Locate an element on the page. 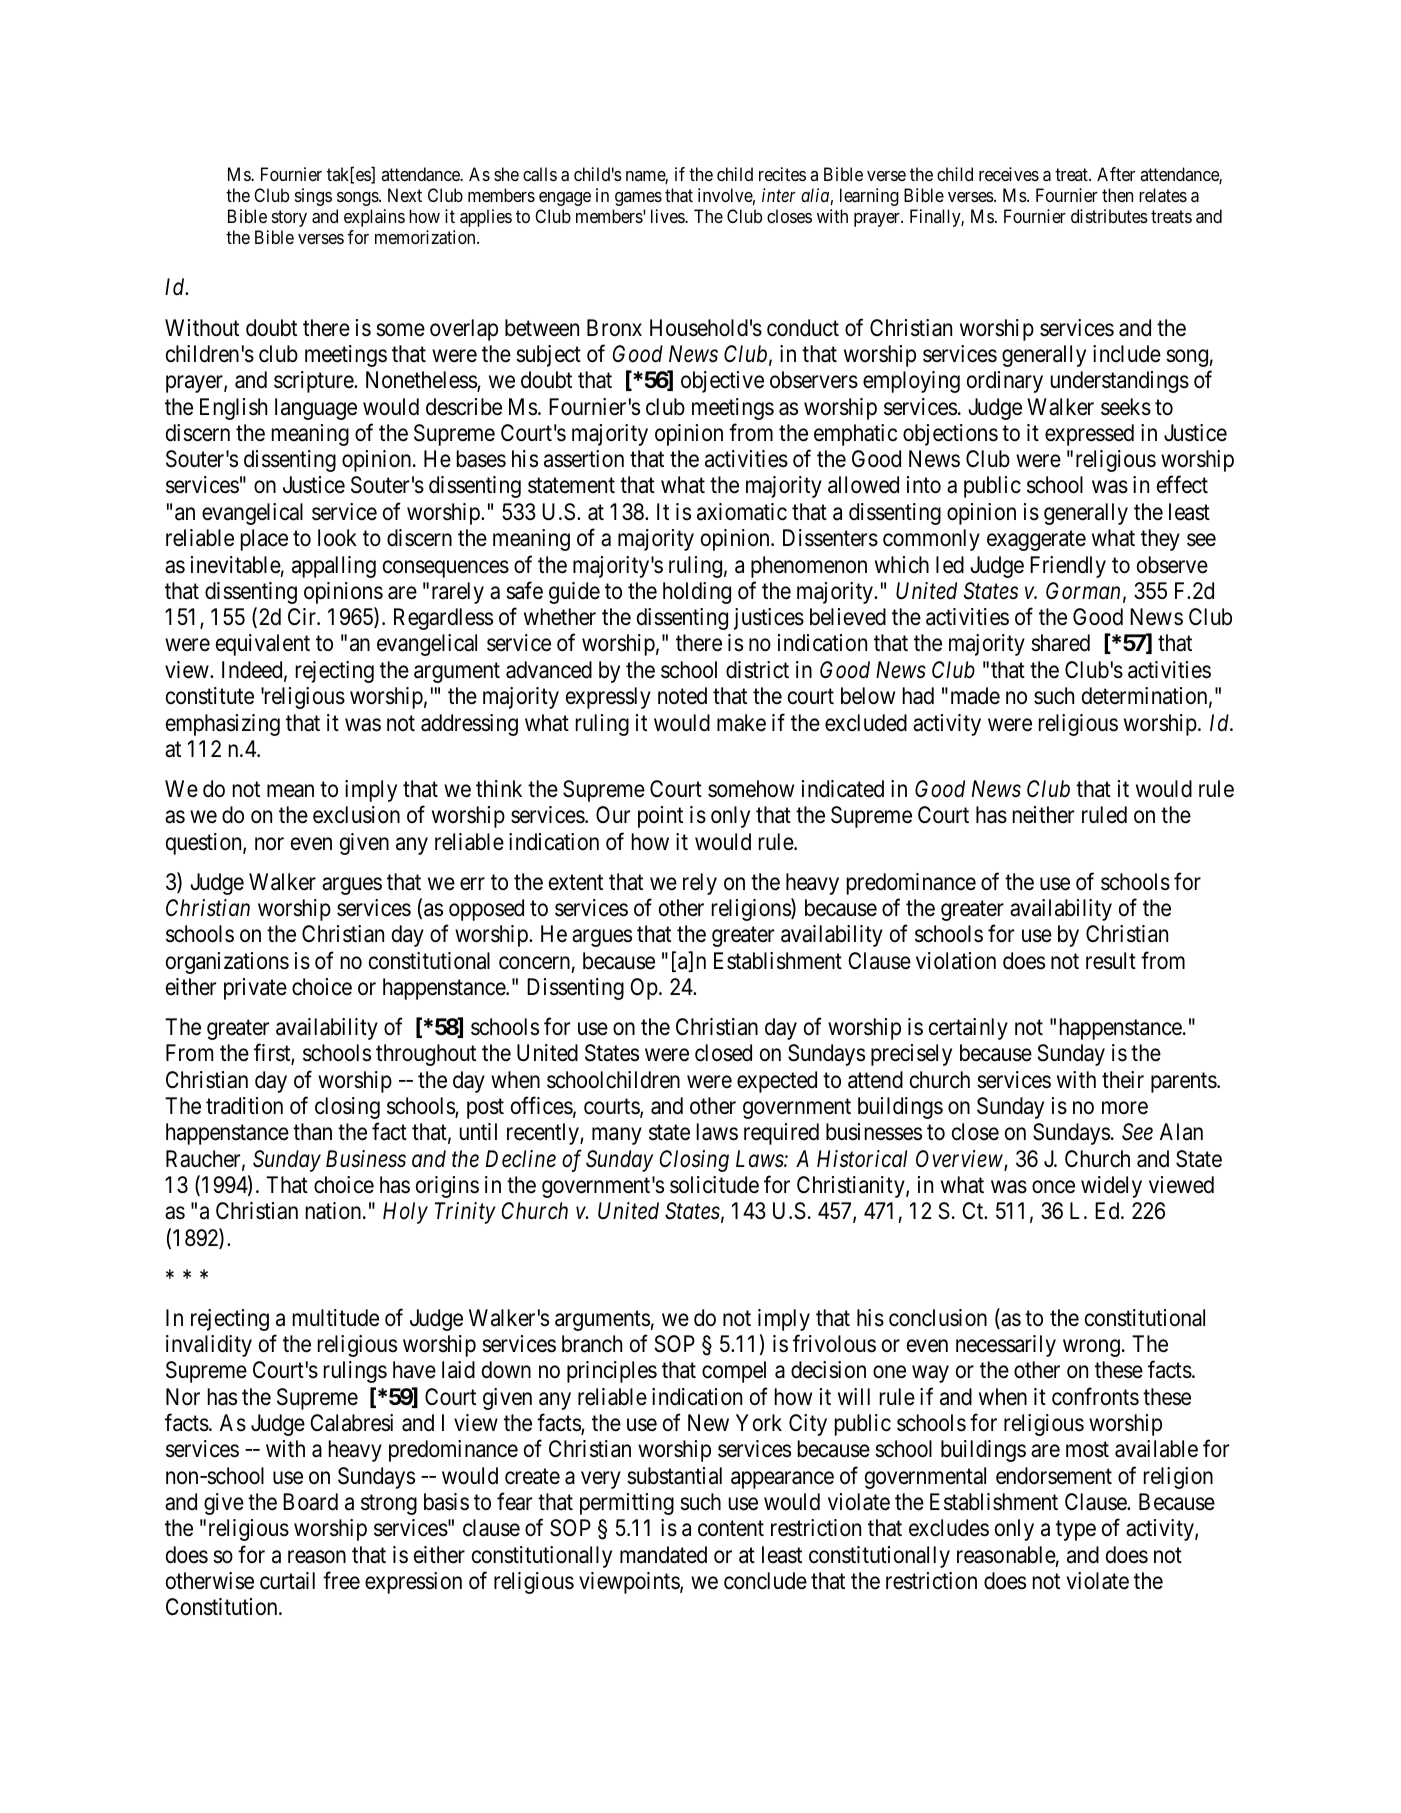 Image resolution: width=1401 pixels, height=1813 pixels. Board is located at coordinates (310, 1502).
